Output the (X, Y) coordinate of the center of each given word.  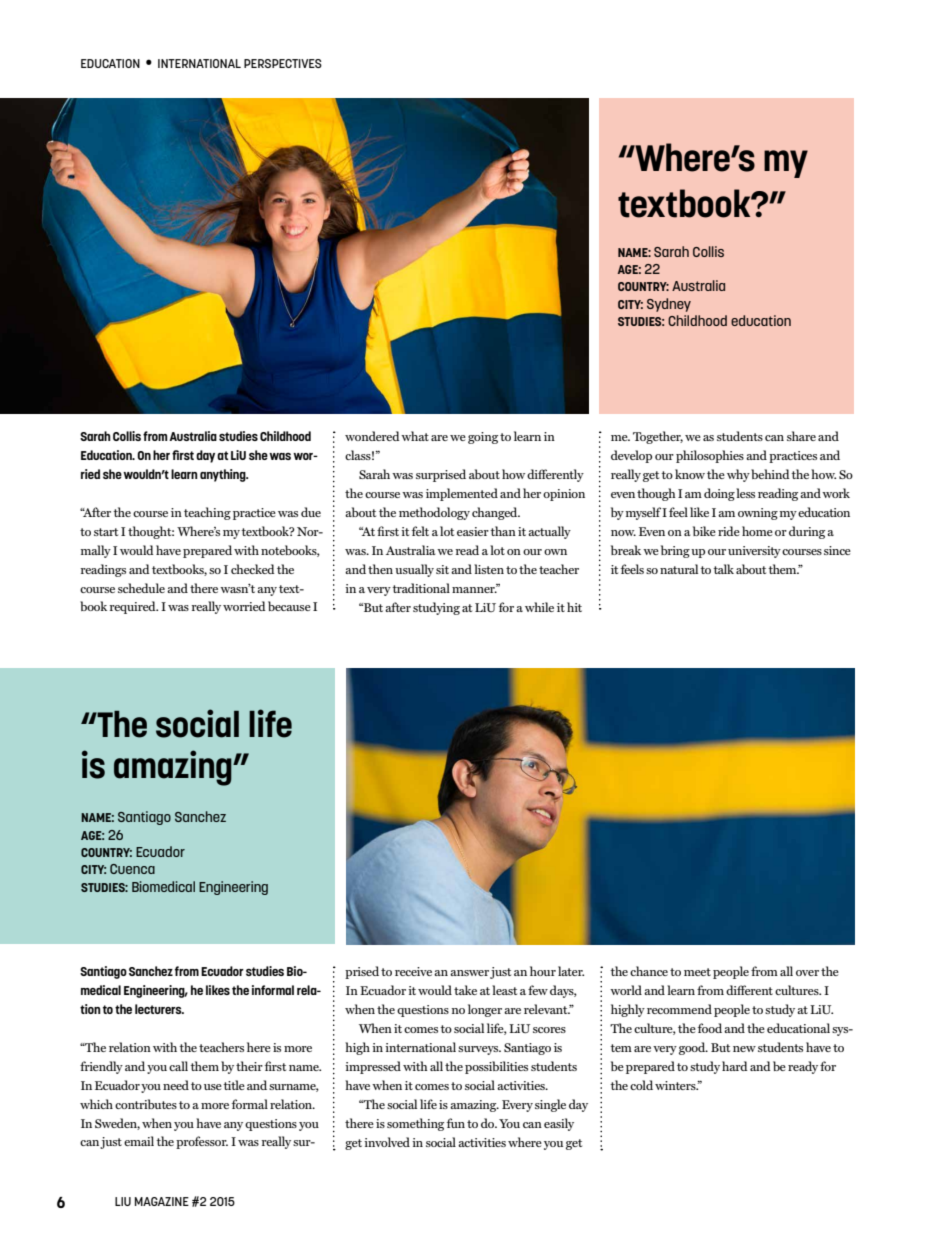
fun (456, 1123)
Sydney (669, 305)
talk (723, 569)
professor (202, 1142)
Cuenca (132, 869)
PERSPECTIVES (283, 63)
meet (697, 972)
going (483, 438)
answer (469, 973)
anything (224, 475)
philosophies (710, 456)
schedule (141, 588)
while (539, 607)
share (801, 436)
